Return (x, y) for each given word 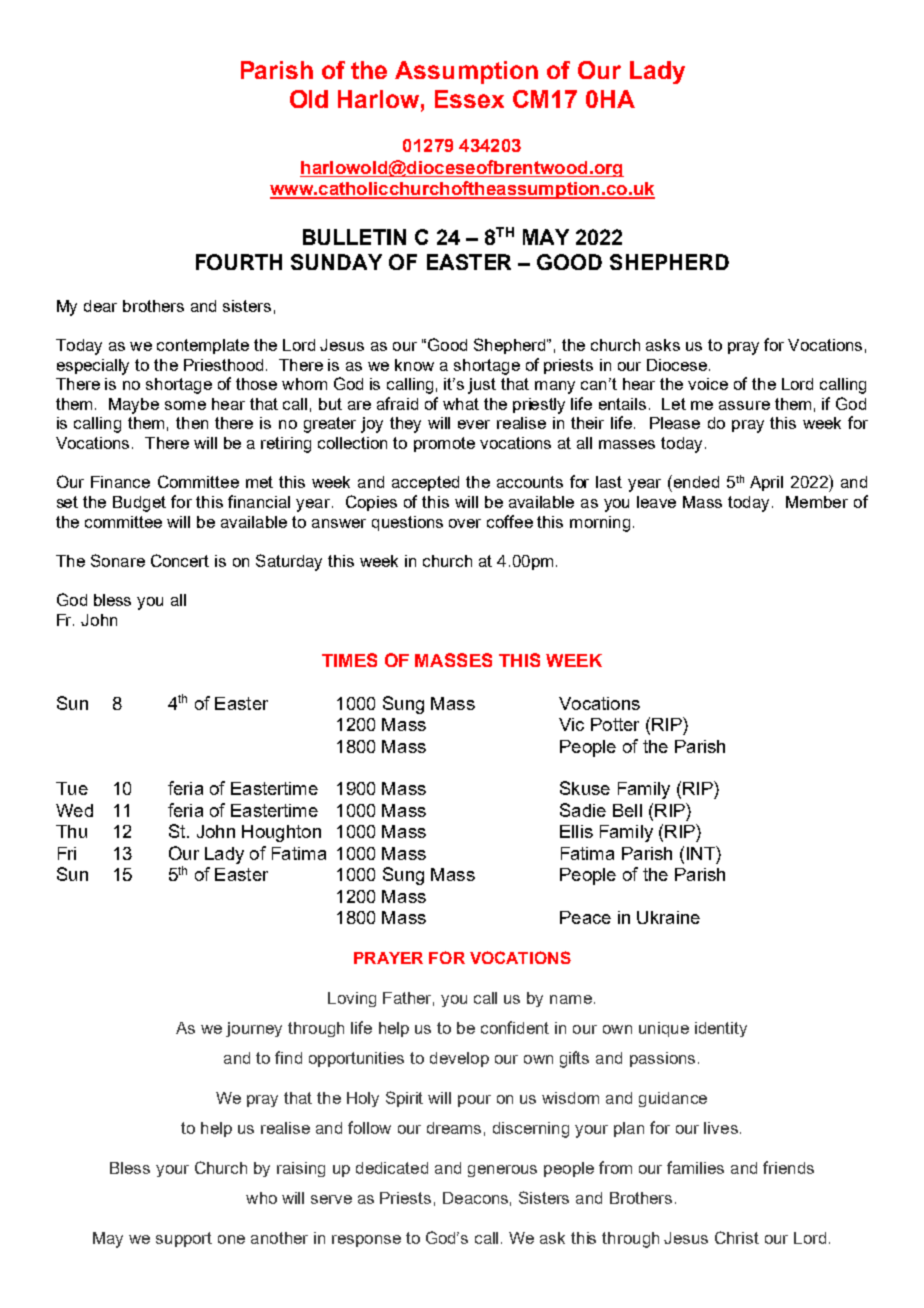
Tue (72, 788)
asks (663, 345)
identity (721, 1029)
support (184, 1239)
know (414, 365)
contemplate (203, 346)
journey (254, 1029)
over (465, 523)
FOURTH (239, 262)
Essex (469, 99)
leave (656, 502)
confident (515, 1027)
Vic (571, 724)
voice (708, 384)
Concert (180, 560)
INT (702, 853)
